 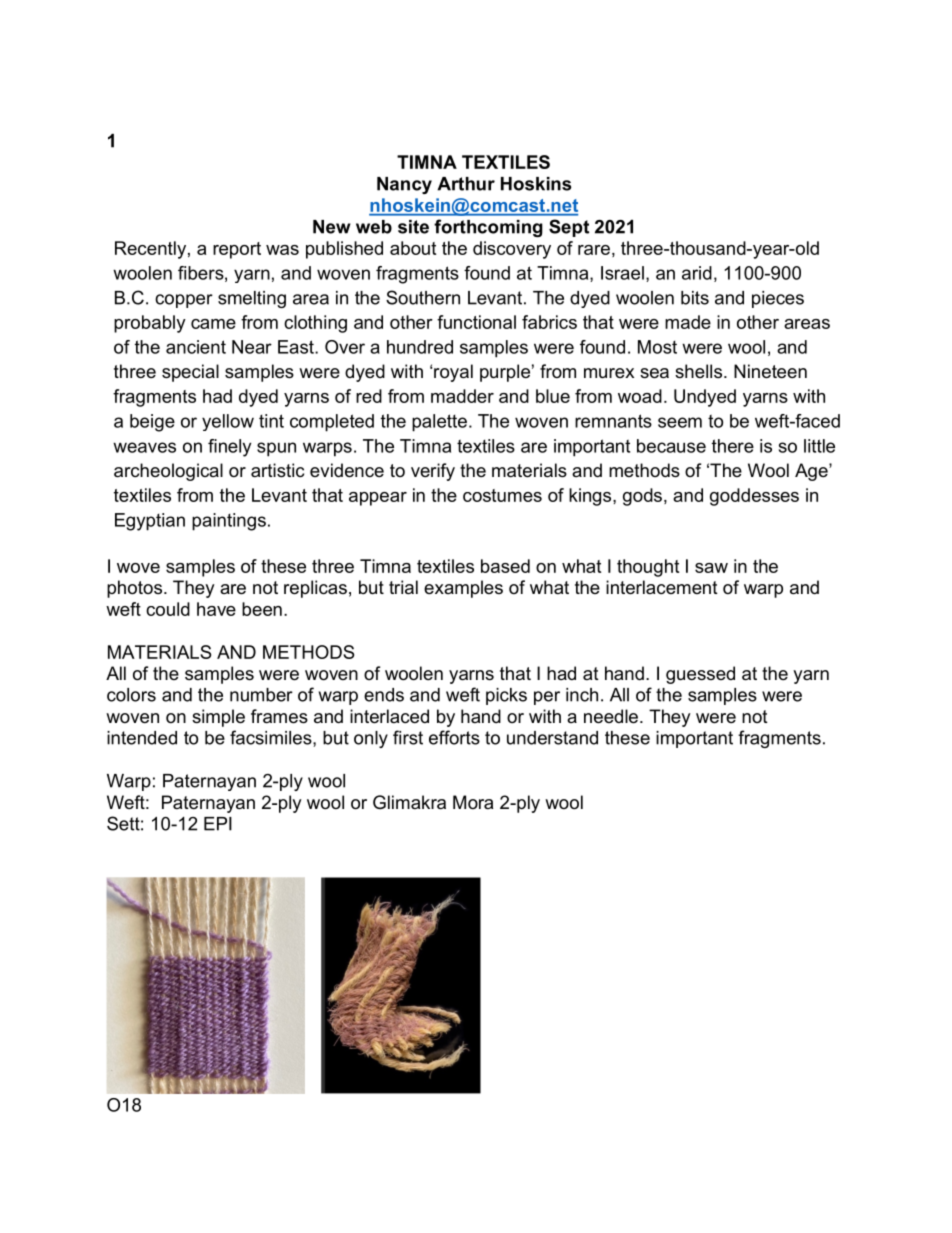 What do you see at coordinates (229, 448) in the screenshot?
I see `finely` at bounding box center [229, 448].
